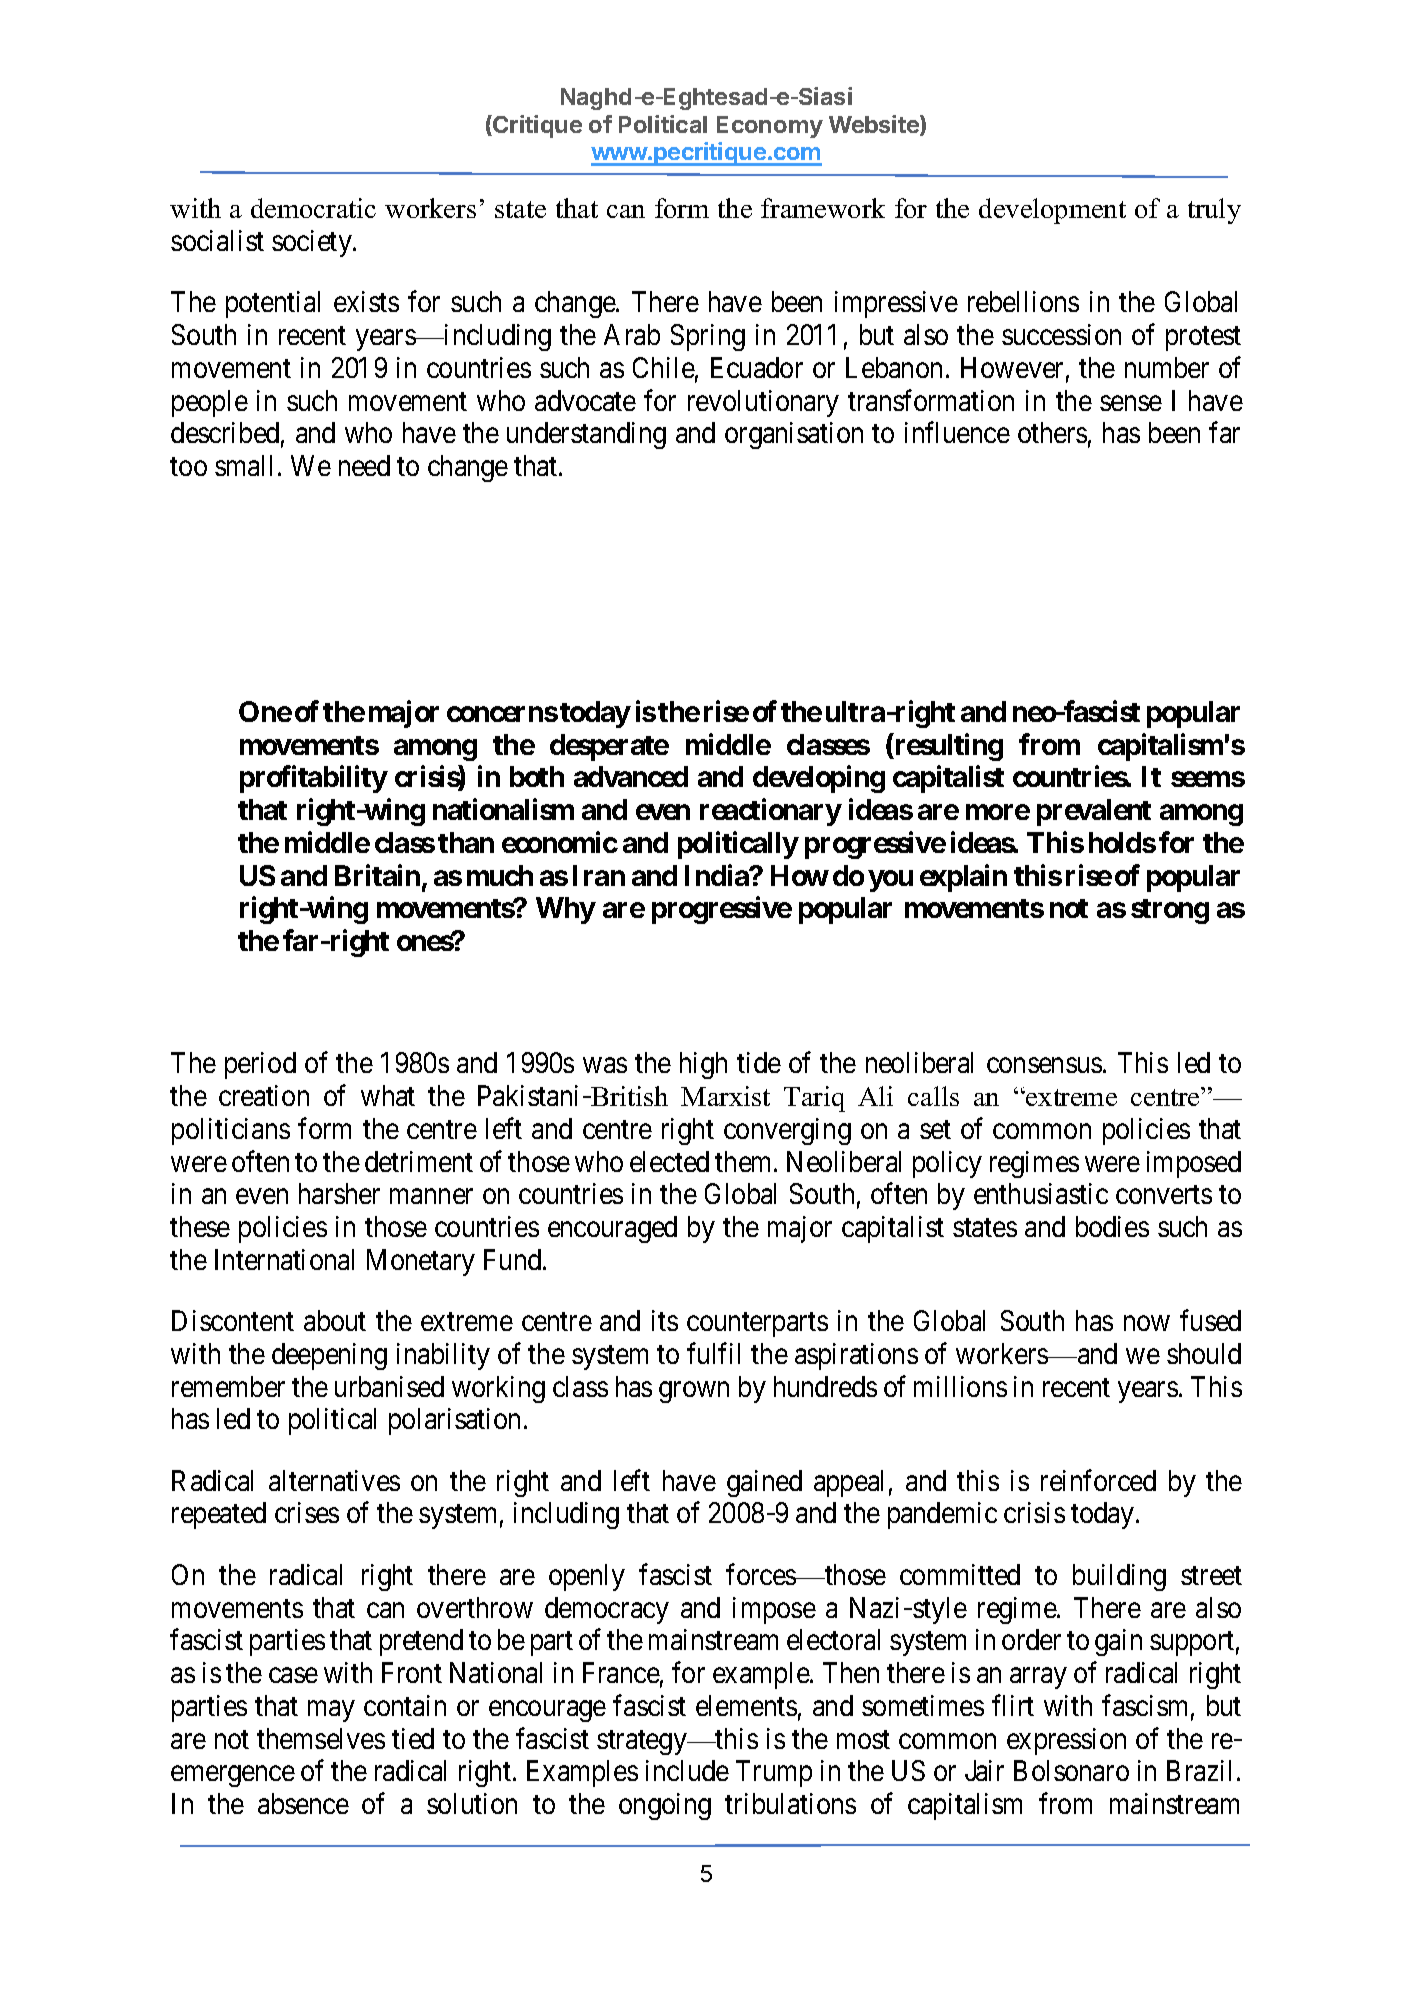 Image resolution: width=1413 pixels, height=1999 pixels. What do you see at coordinates (331, 1711) in the screenshot?
I see `may` at bounding box center [331, 1711].
